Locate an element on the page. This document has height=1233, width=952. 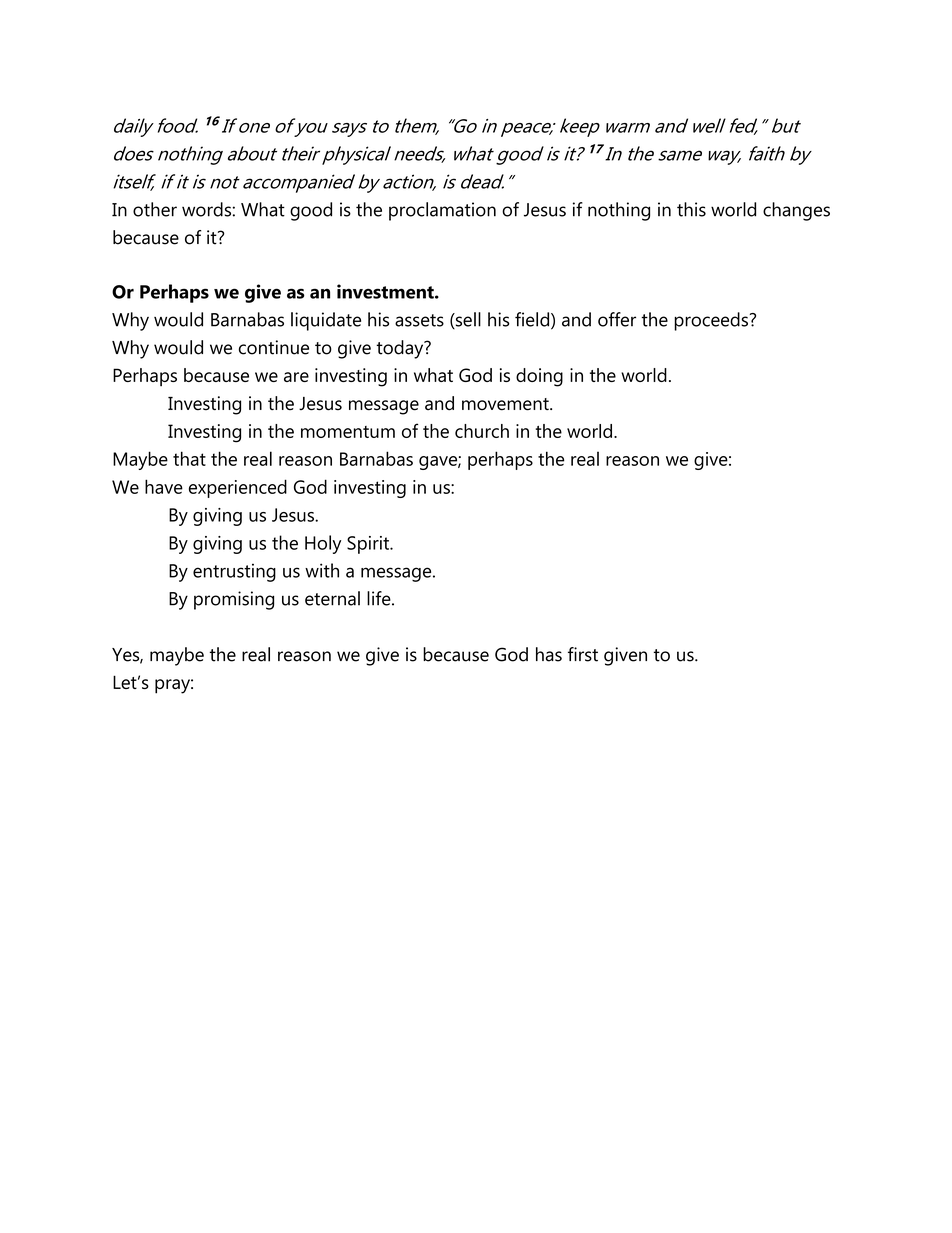
experienced is located at coordinates (238, 488).
